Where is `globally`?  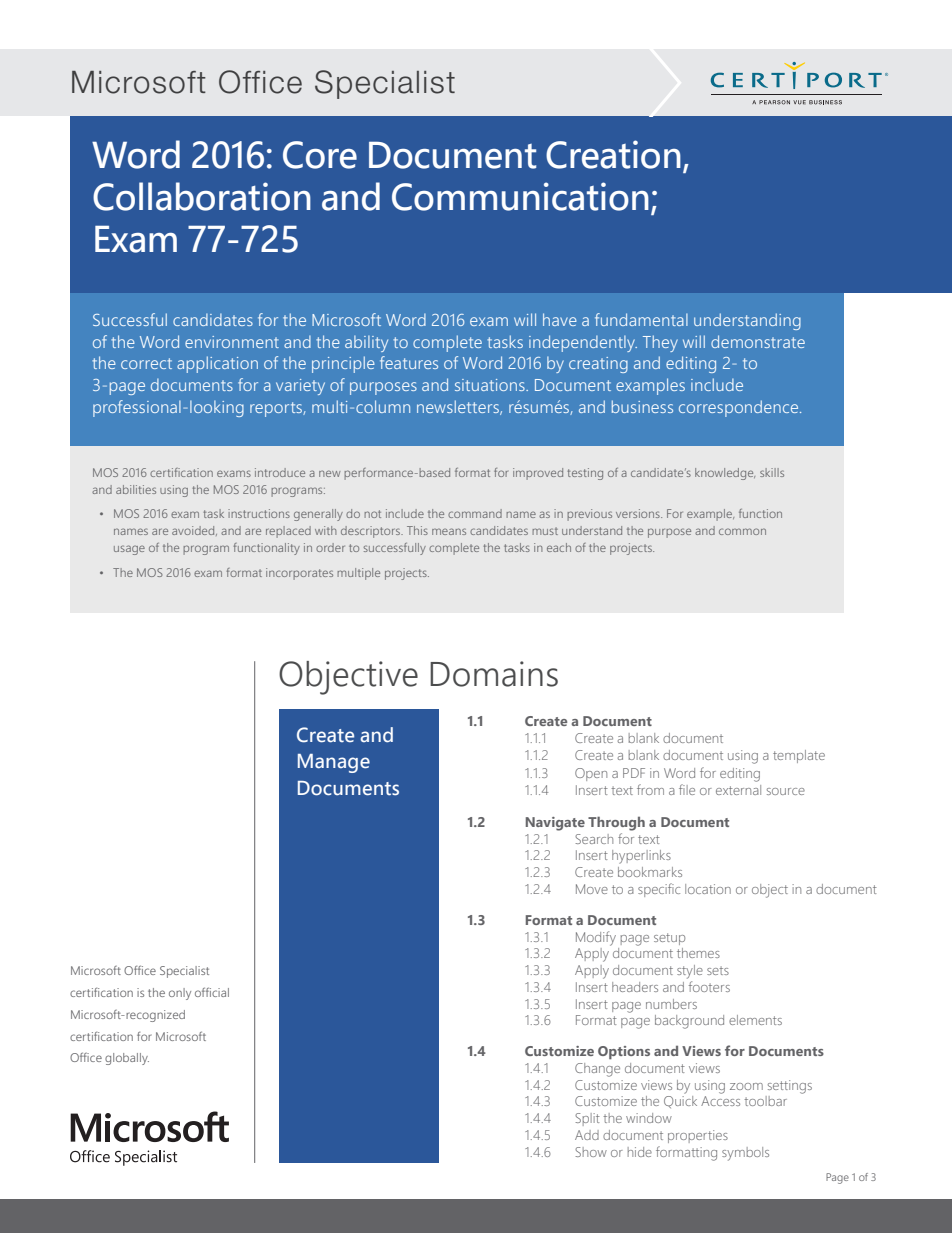 globally is located at coordinates (127, 1059).
